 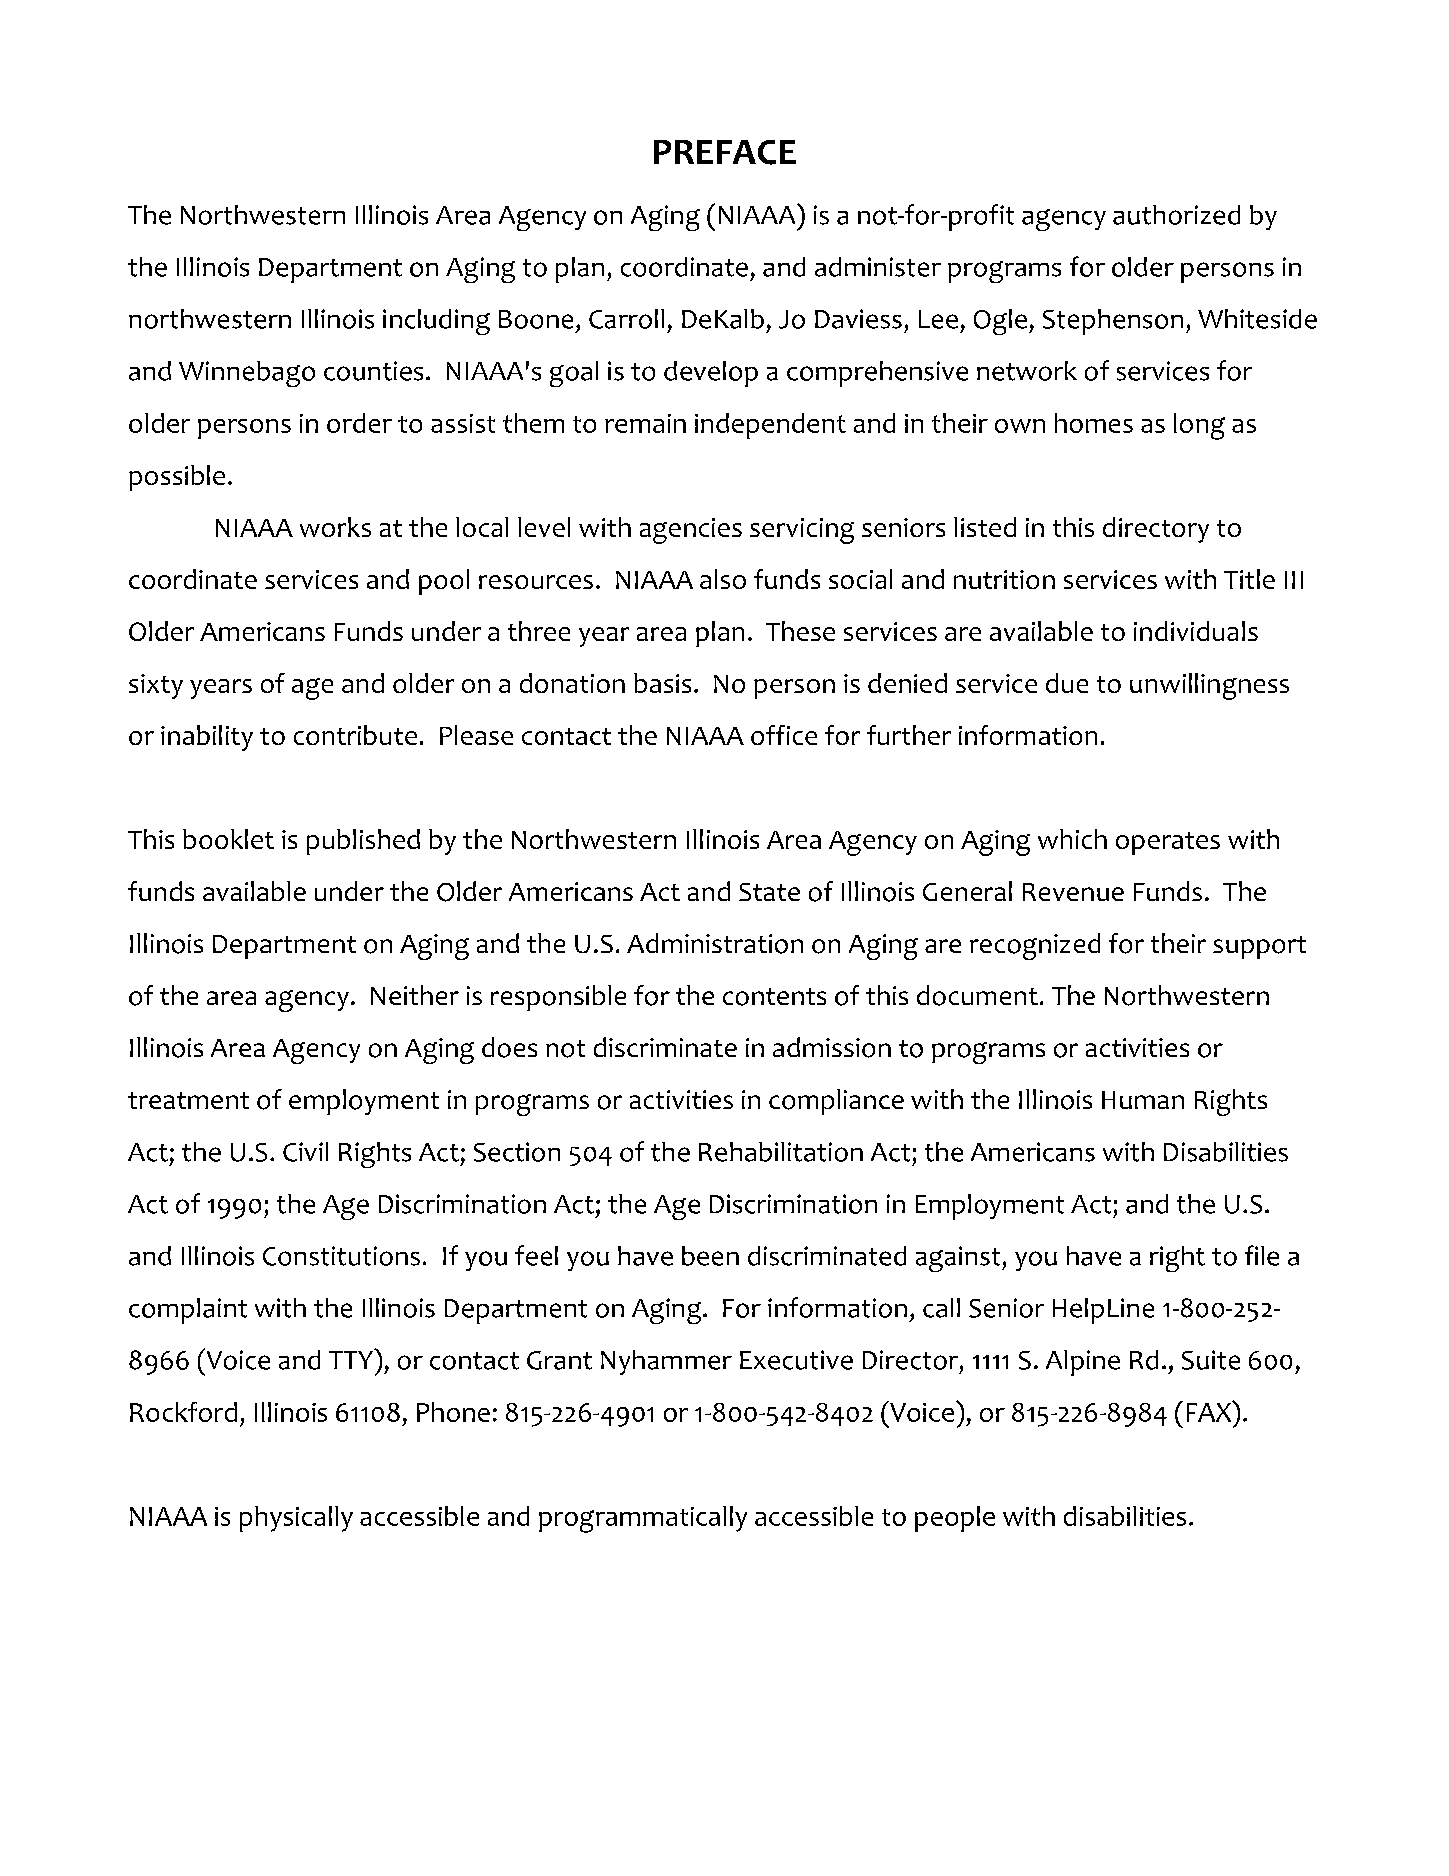 I want to click on booklet, so click(x=228, y=839).
